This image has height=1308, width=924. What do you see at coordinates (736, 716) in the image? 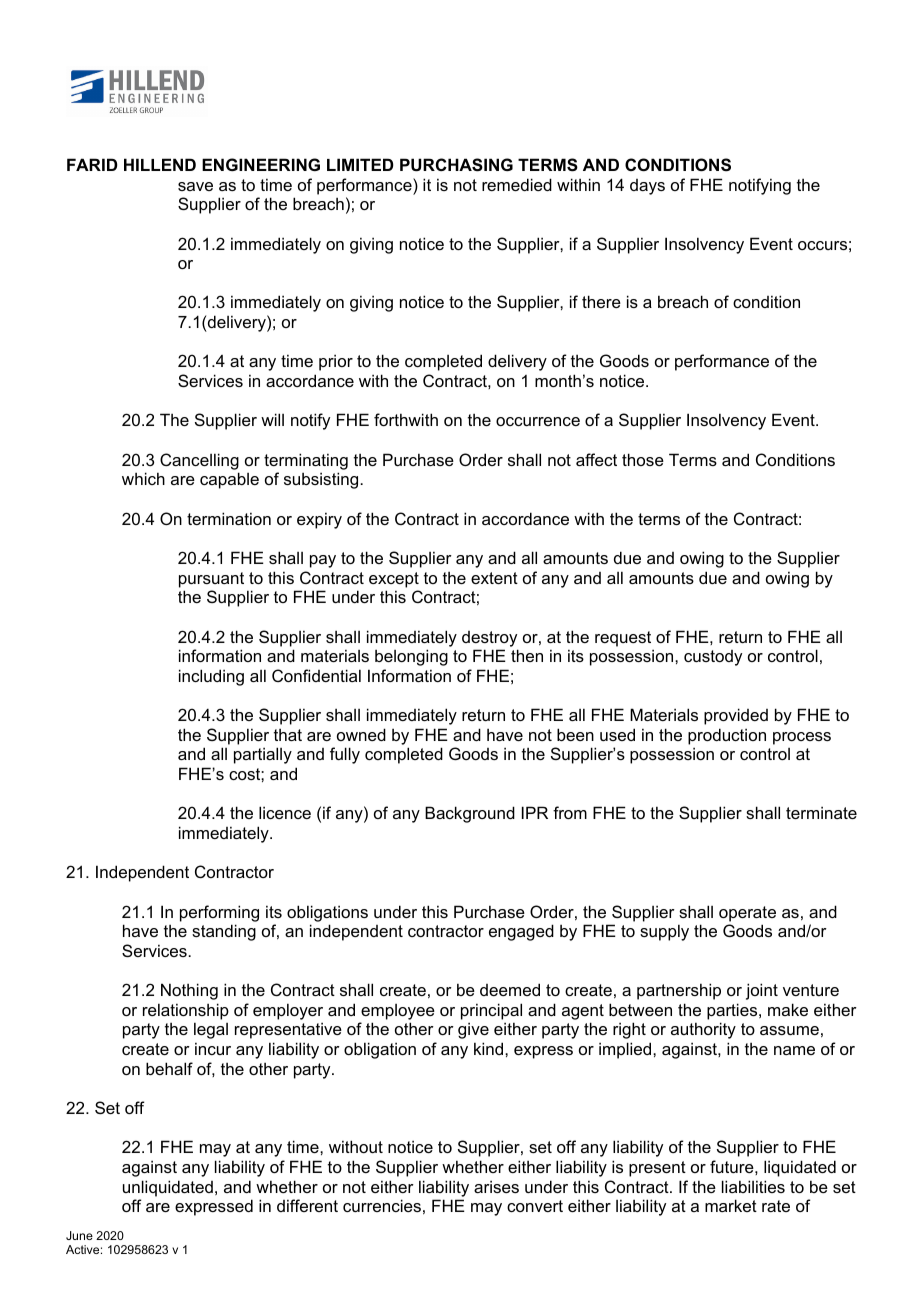
I see `provided` at bounding box center [736, 716].
